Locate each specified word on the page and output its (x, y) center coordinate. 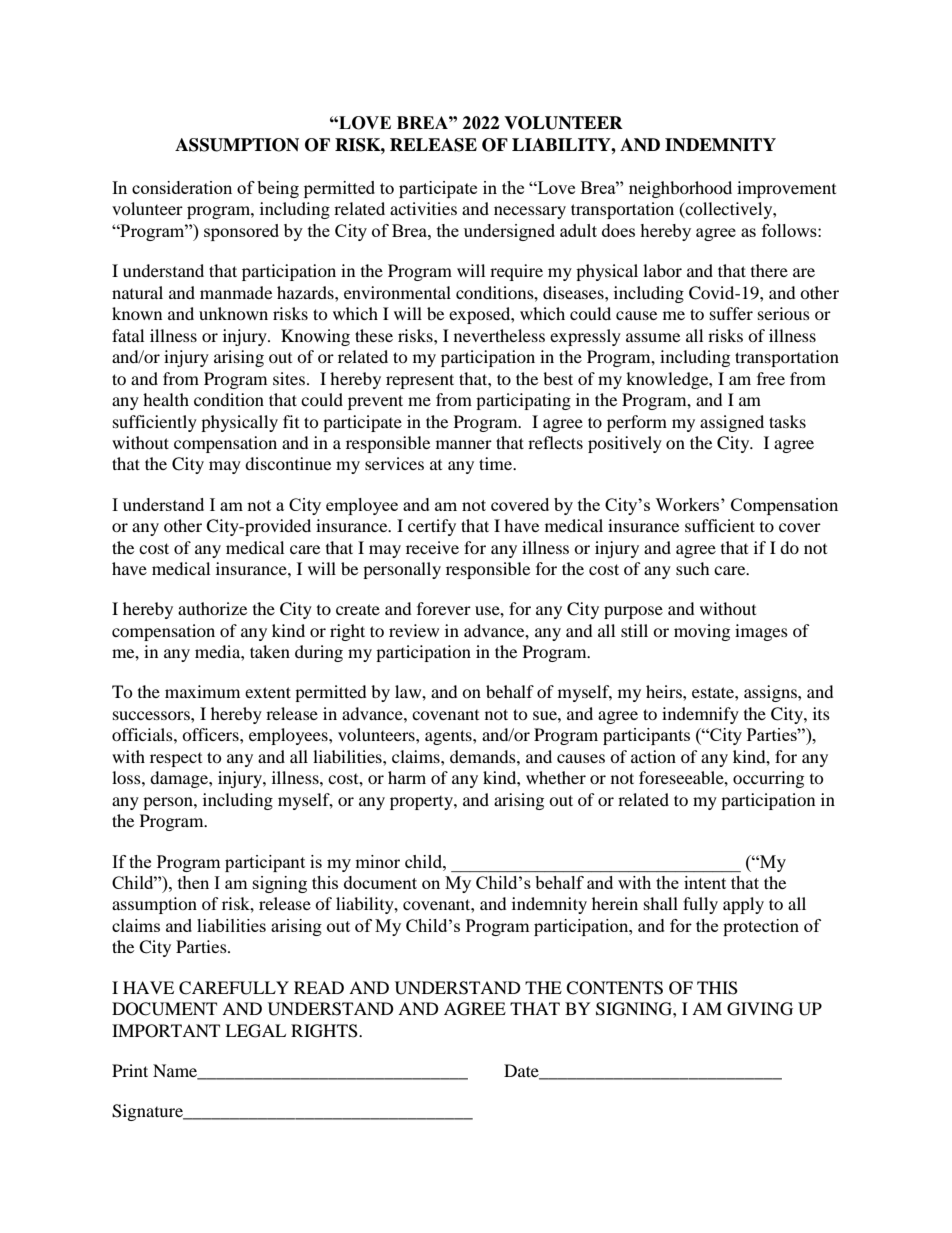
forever (444, 608)
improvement (786, 189)
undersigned (509, 232)
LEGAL (255, 1031)
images (761, 632)
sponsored (241, 232)
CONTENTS (614, 988)
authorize (212, 608)
